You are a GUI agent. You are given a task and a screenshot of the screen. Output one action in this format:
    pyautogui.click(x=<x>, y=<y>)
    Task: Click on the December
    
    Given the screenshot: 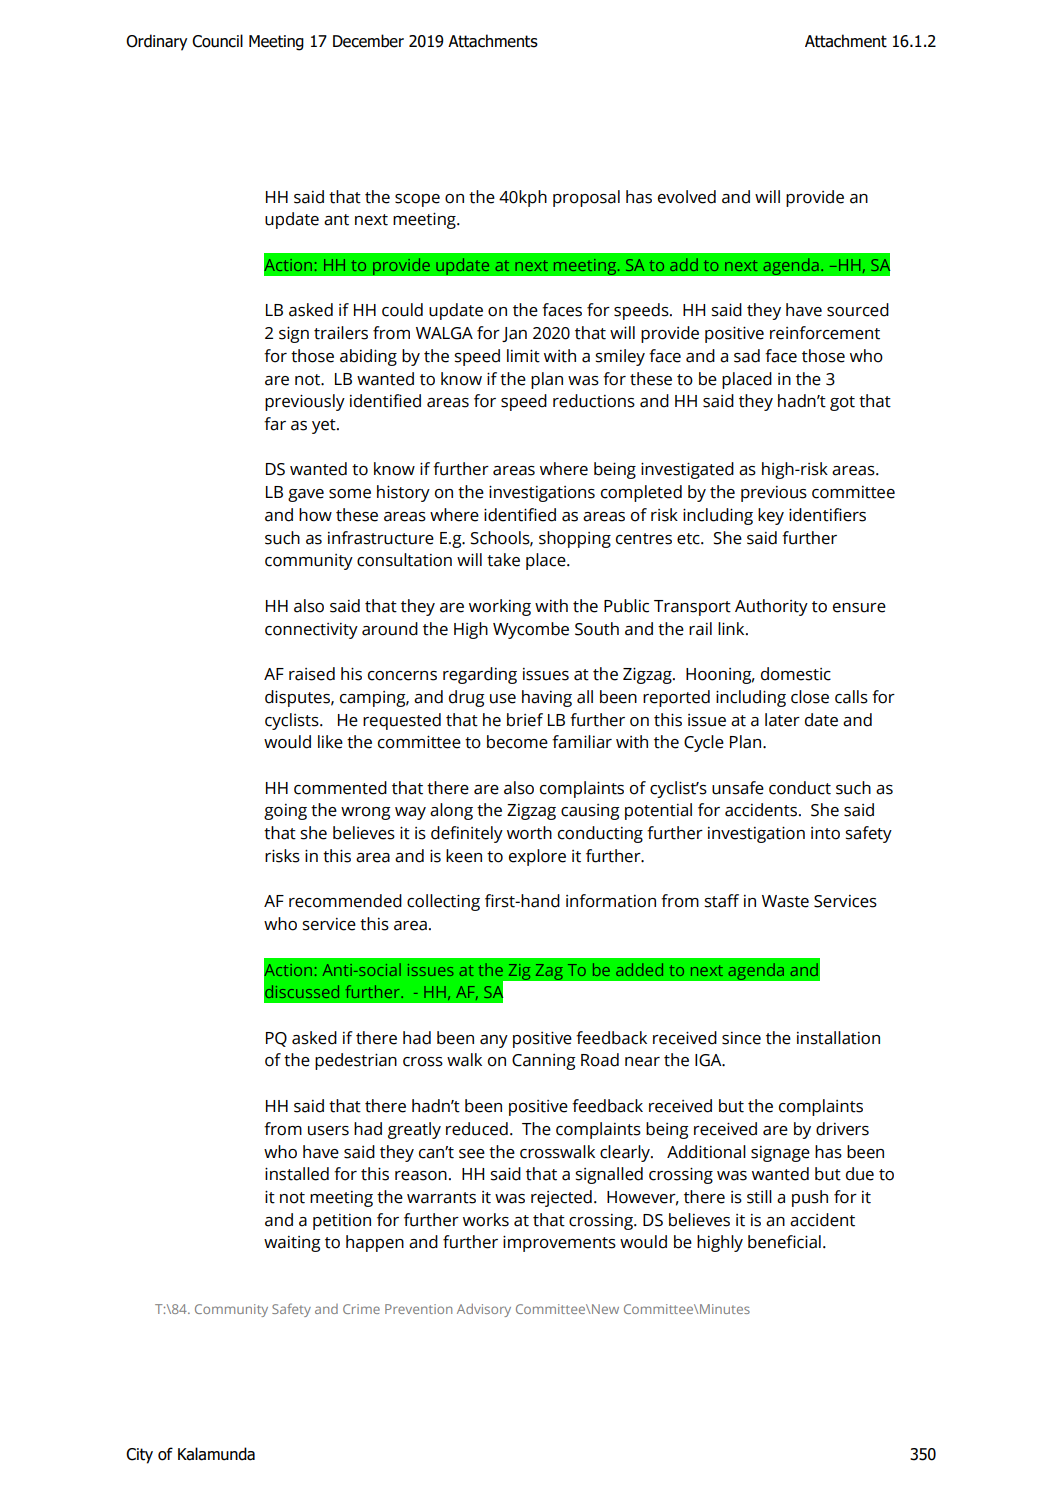 What is the action you would take?
    pyautogui.click(x=368, y=41)
